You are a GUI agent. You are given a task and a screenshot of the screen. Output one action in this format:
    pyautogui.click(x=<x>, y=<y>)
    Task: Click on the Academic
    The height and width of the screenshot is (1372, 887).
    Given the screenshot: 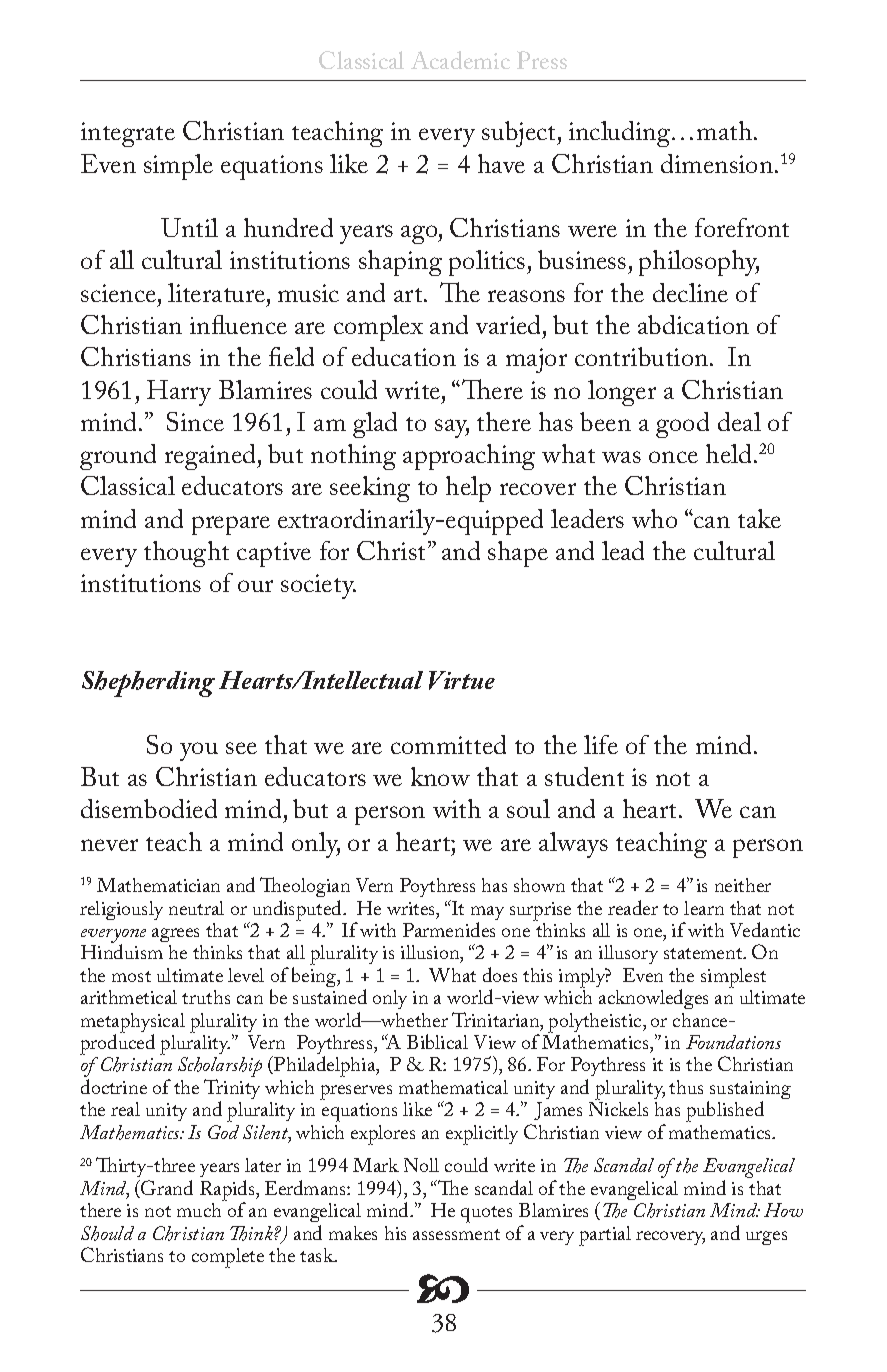 What is the action you would take?
    pyautogui.click(x=460, y=60)
